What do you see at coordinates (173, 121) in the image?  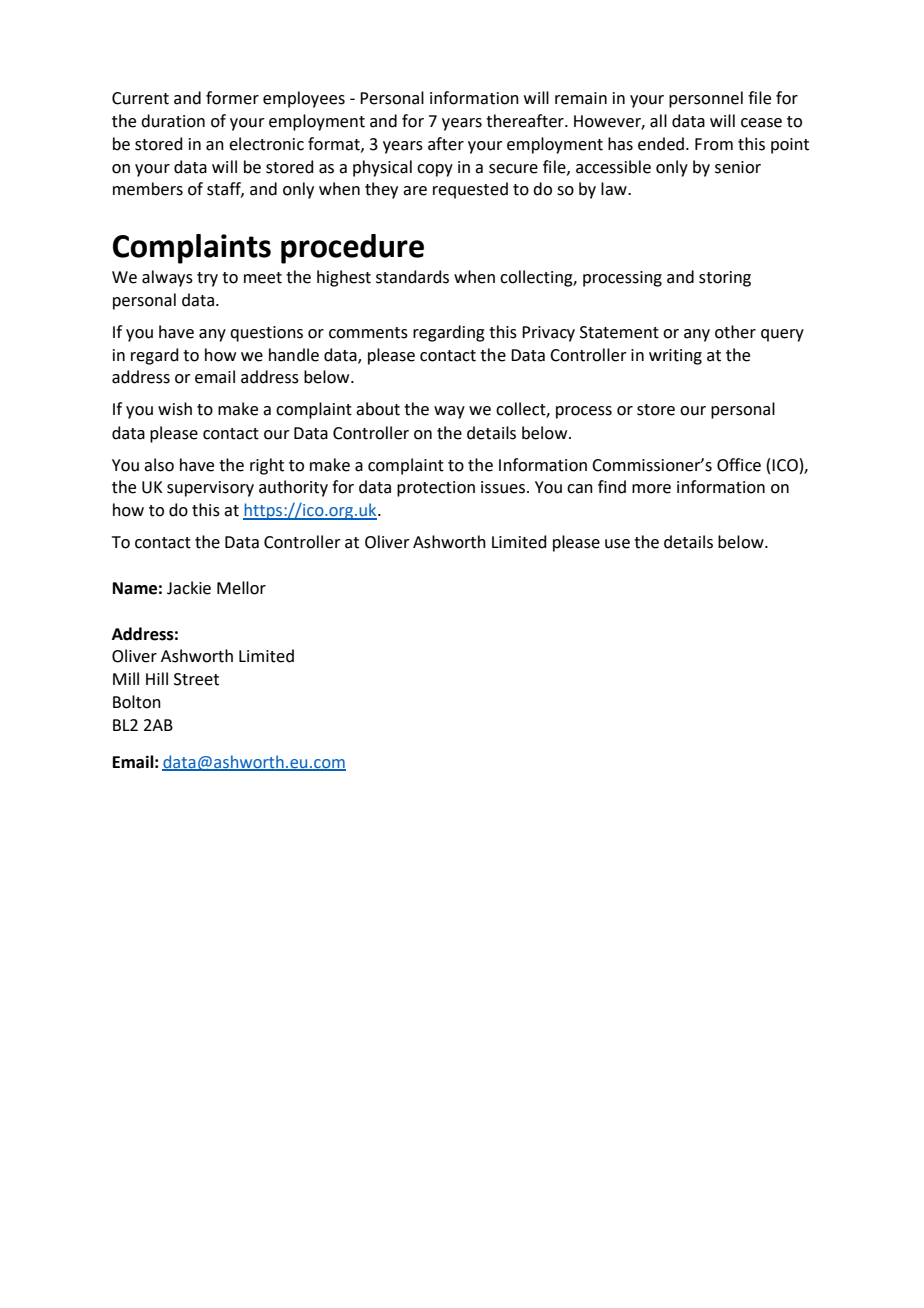 I see `duration` at bounding box center [173, 121].
